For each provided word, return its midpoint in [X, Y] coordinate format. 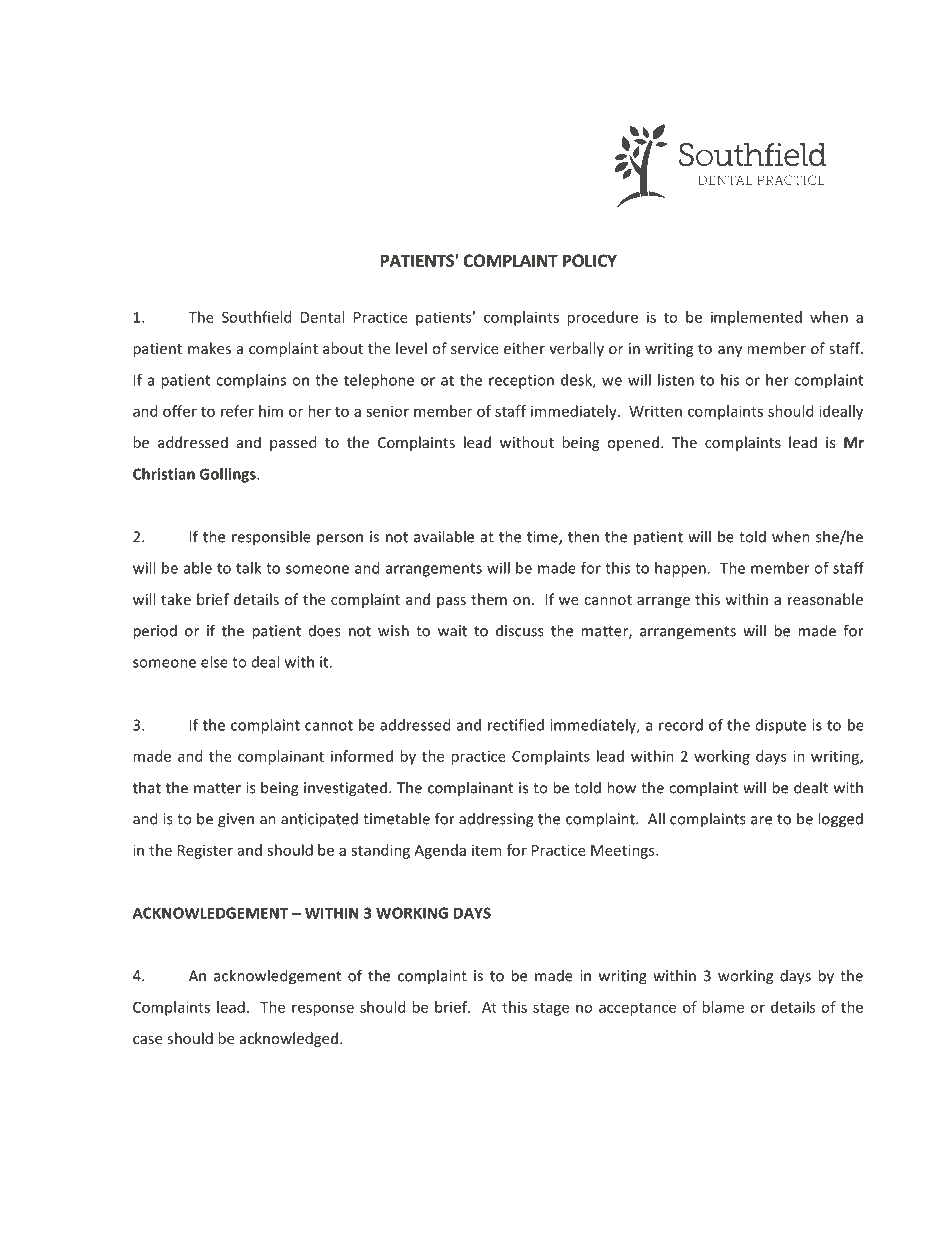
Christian [164, 474]
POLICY [590, 260]
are [761, 820]
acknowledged [289, 1039]
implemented [756, 318]
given [236, 820]
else [214, 662]
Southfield [256, 317]
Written [655, 411]
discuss [520, 630]
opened [633, 443]
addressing [496, 820]
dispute [781, 726]
